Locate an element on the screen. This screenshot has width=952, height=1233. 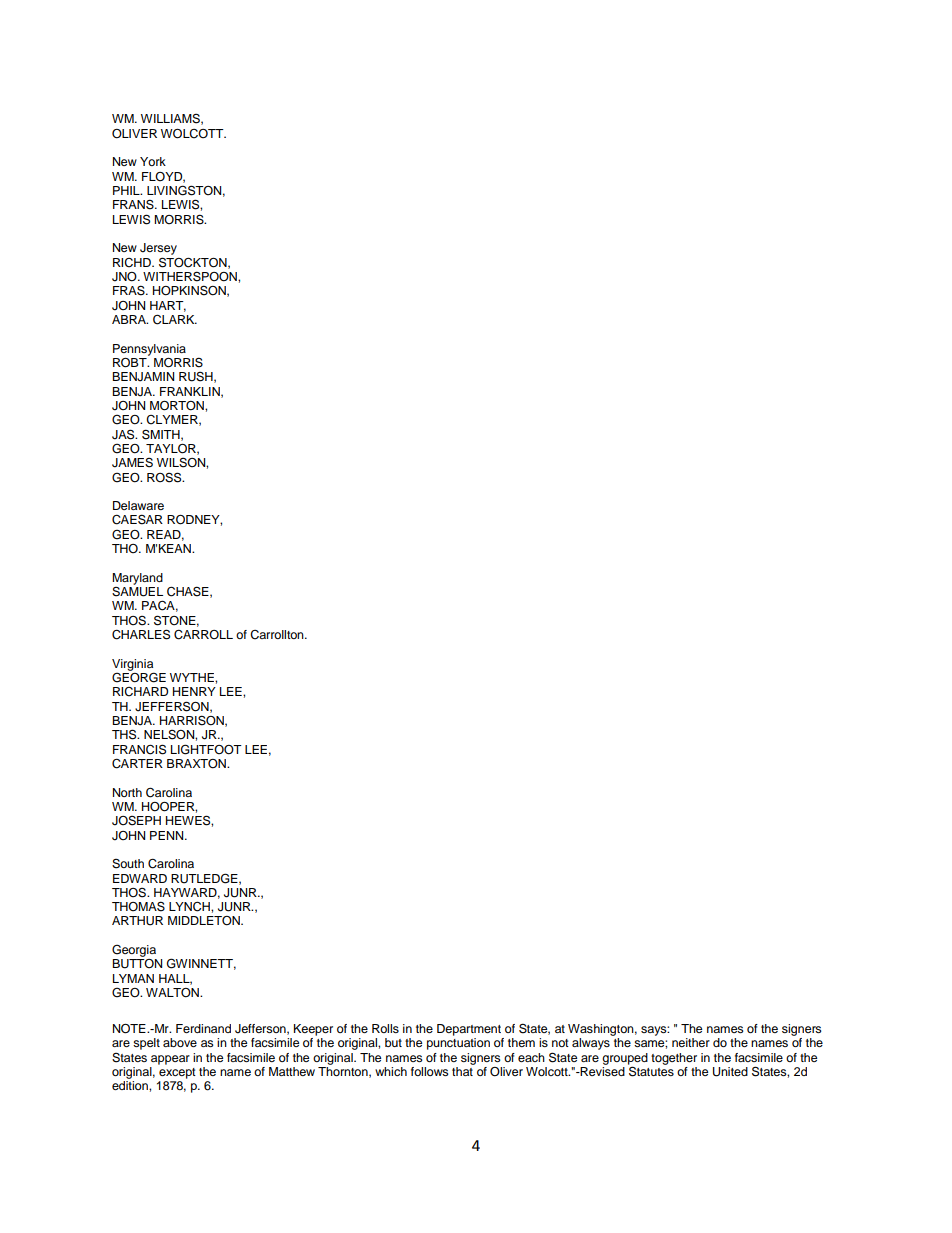
LIGHTFOOT is located at coordinates (206, 749).
